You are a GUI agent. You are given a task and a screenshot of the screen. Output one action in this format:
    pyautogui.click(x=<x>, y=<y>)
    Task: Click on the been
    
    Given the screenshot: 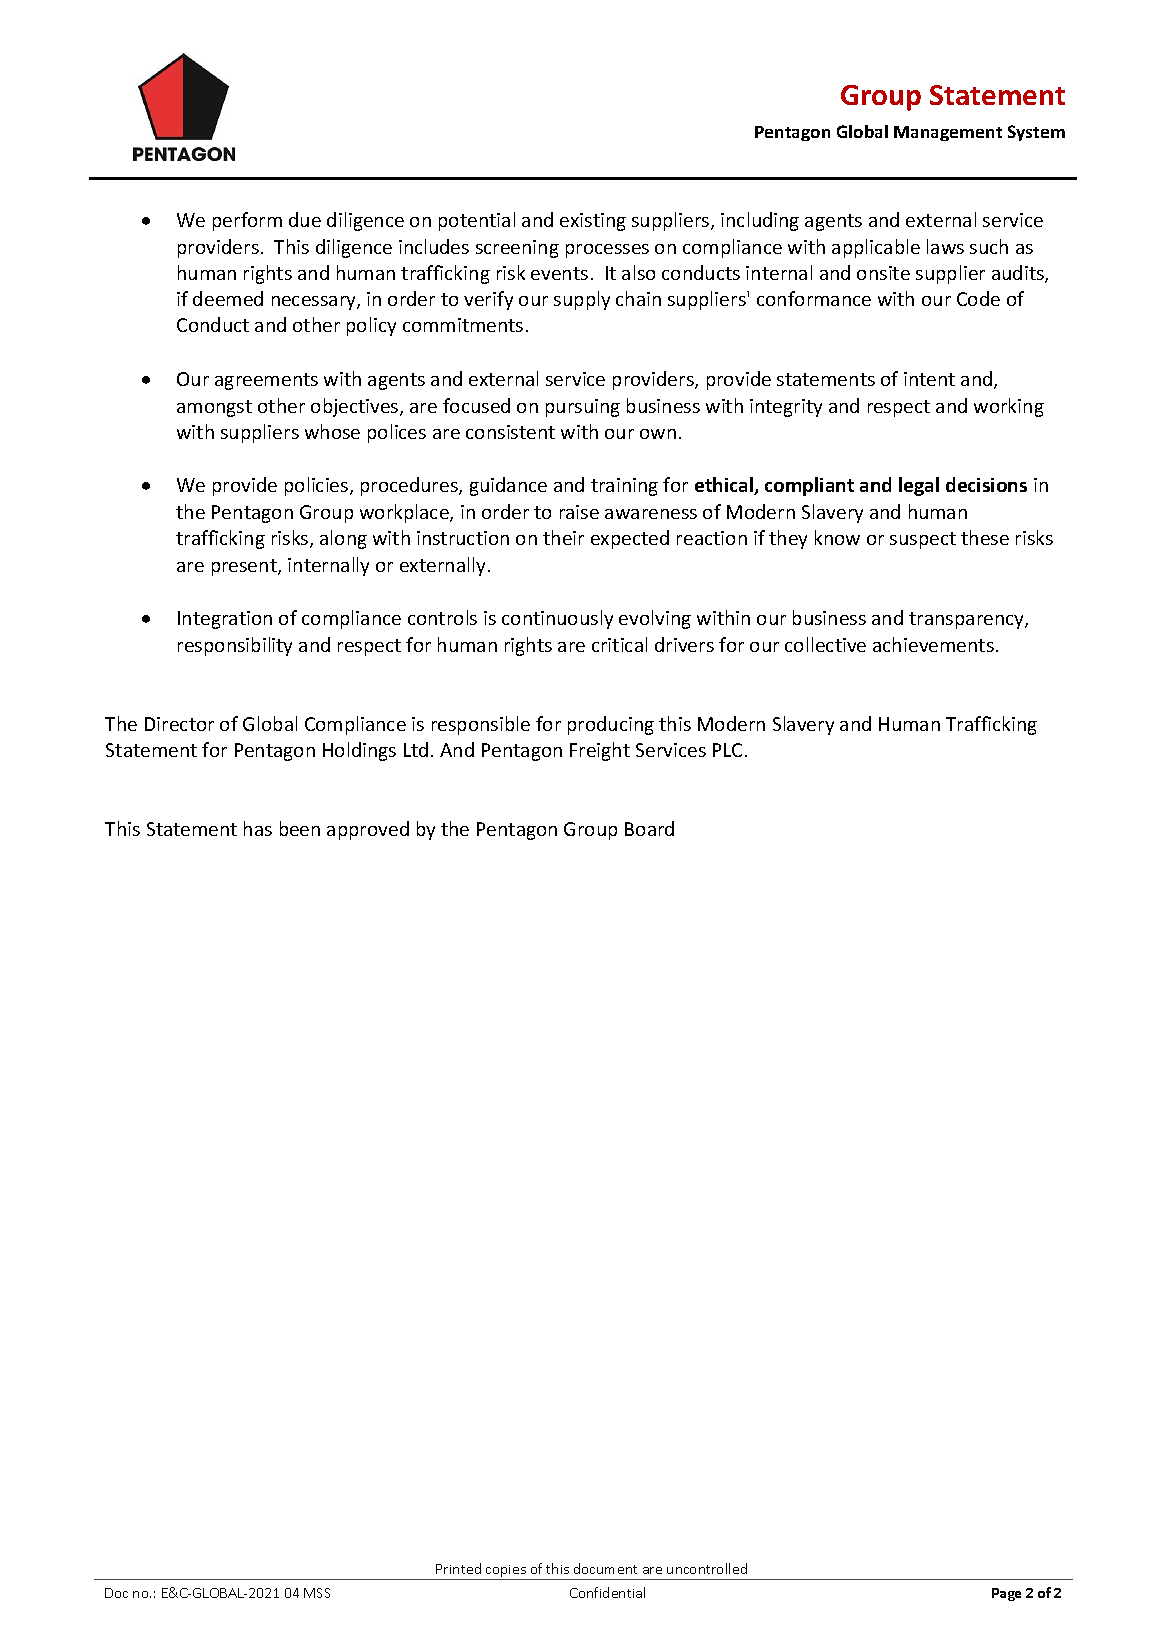 What is the action you would take?
    pyautogui.click(x=300, y=828)
